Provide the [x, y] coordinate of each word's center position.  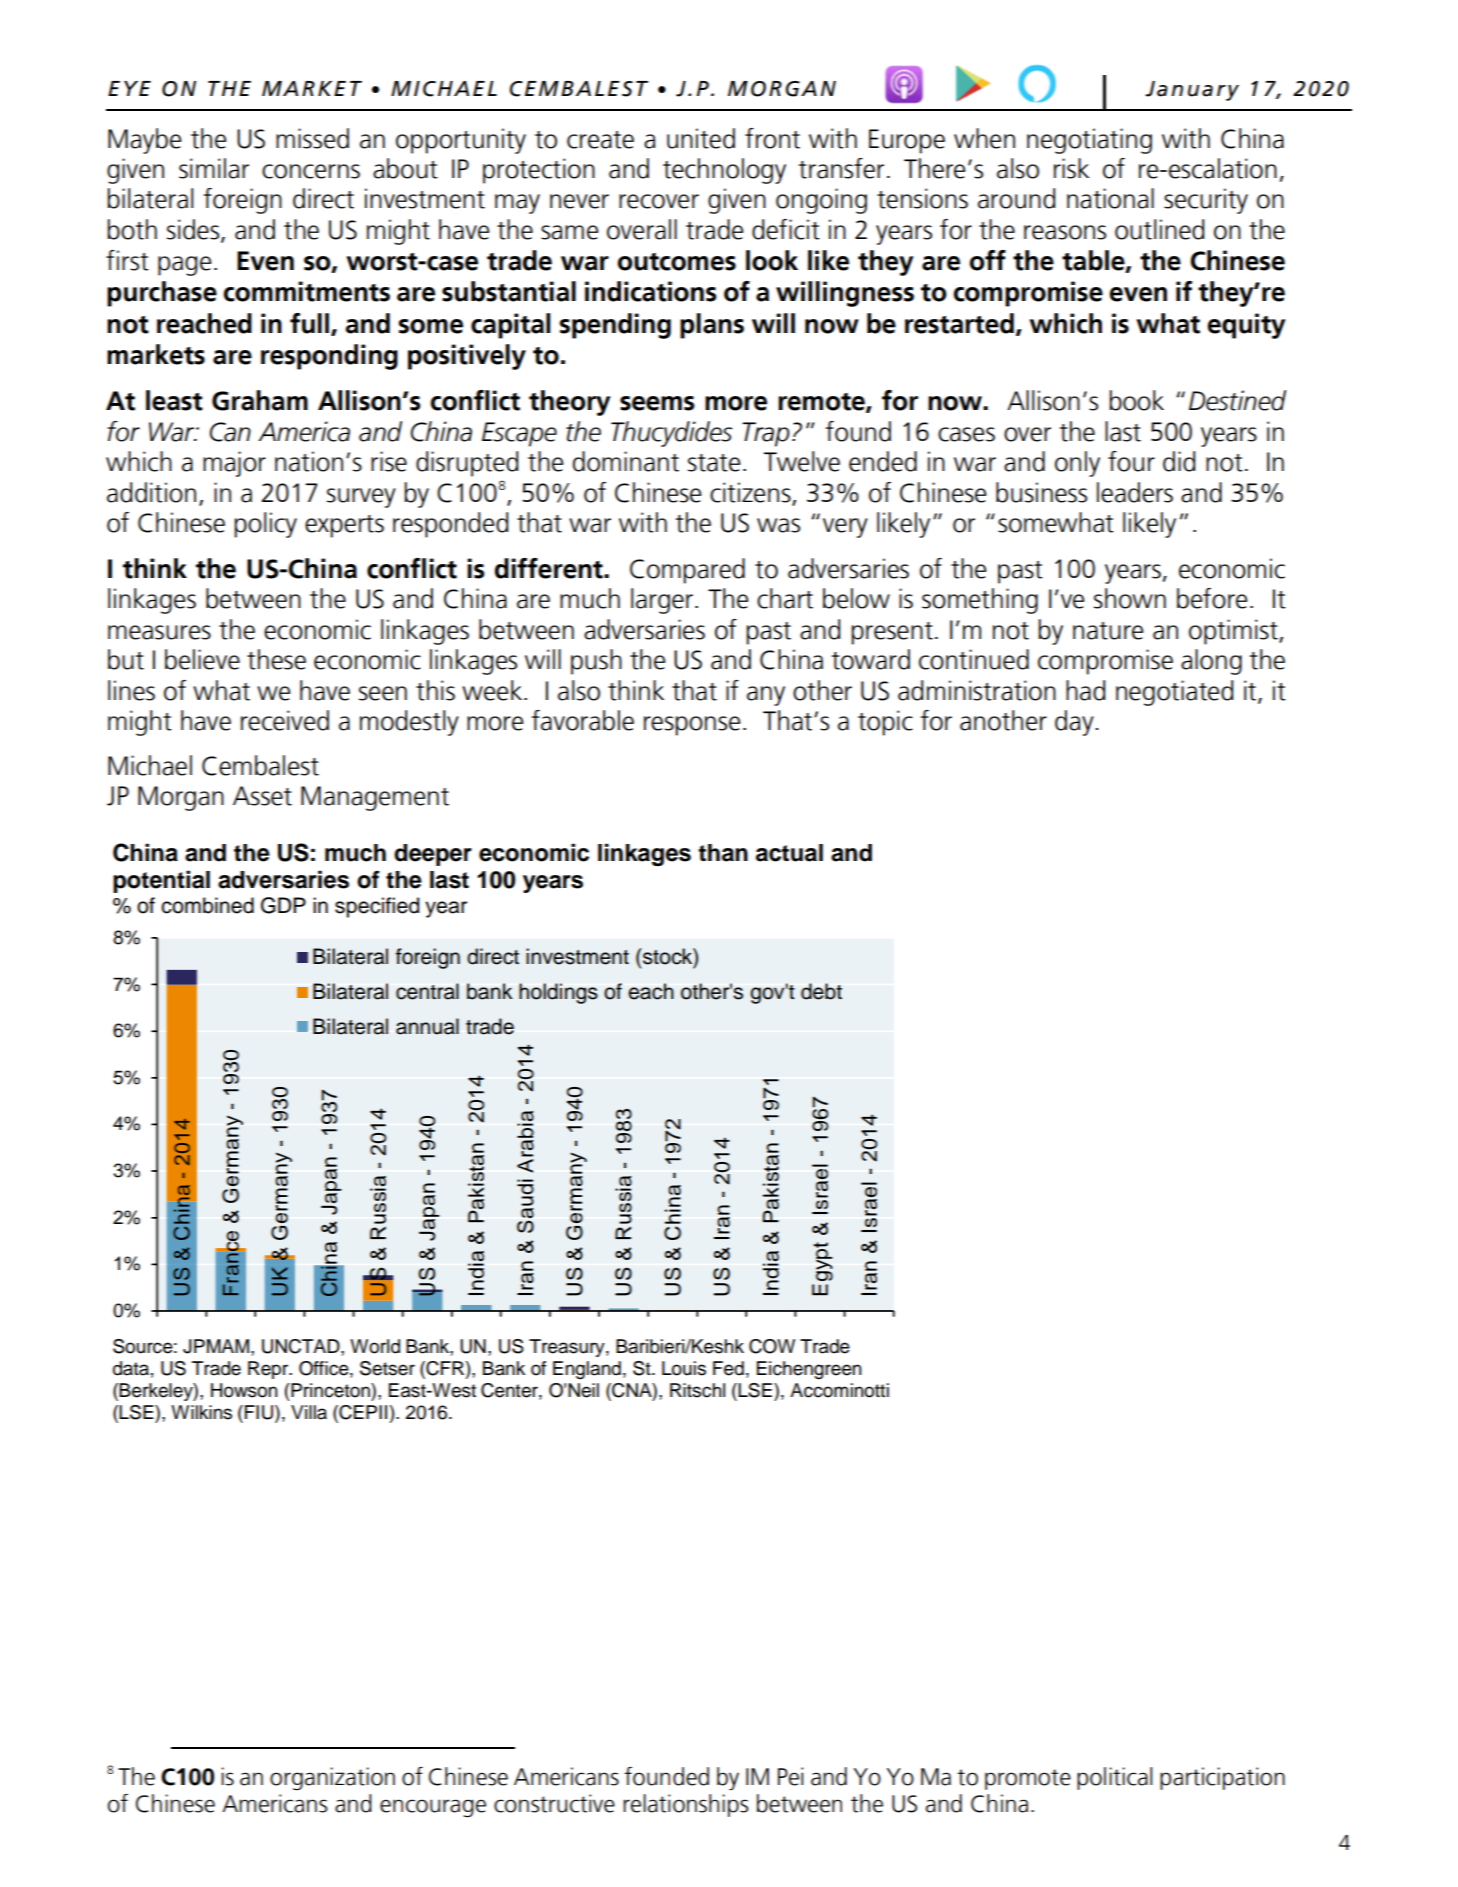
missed [312, 138]
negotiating [1089, 141]
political [1114, 1778]
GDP [283, 905]
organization [332, 1779]
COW [772, 1346]
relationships [685, 1805]
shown [1130, 598]
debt [821, 991]
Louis [684, 1368]
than [723, 853]
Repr [269, 1370]
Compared [687, 571]
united [701, 138]
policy [265, 525]
